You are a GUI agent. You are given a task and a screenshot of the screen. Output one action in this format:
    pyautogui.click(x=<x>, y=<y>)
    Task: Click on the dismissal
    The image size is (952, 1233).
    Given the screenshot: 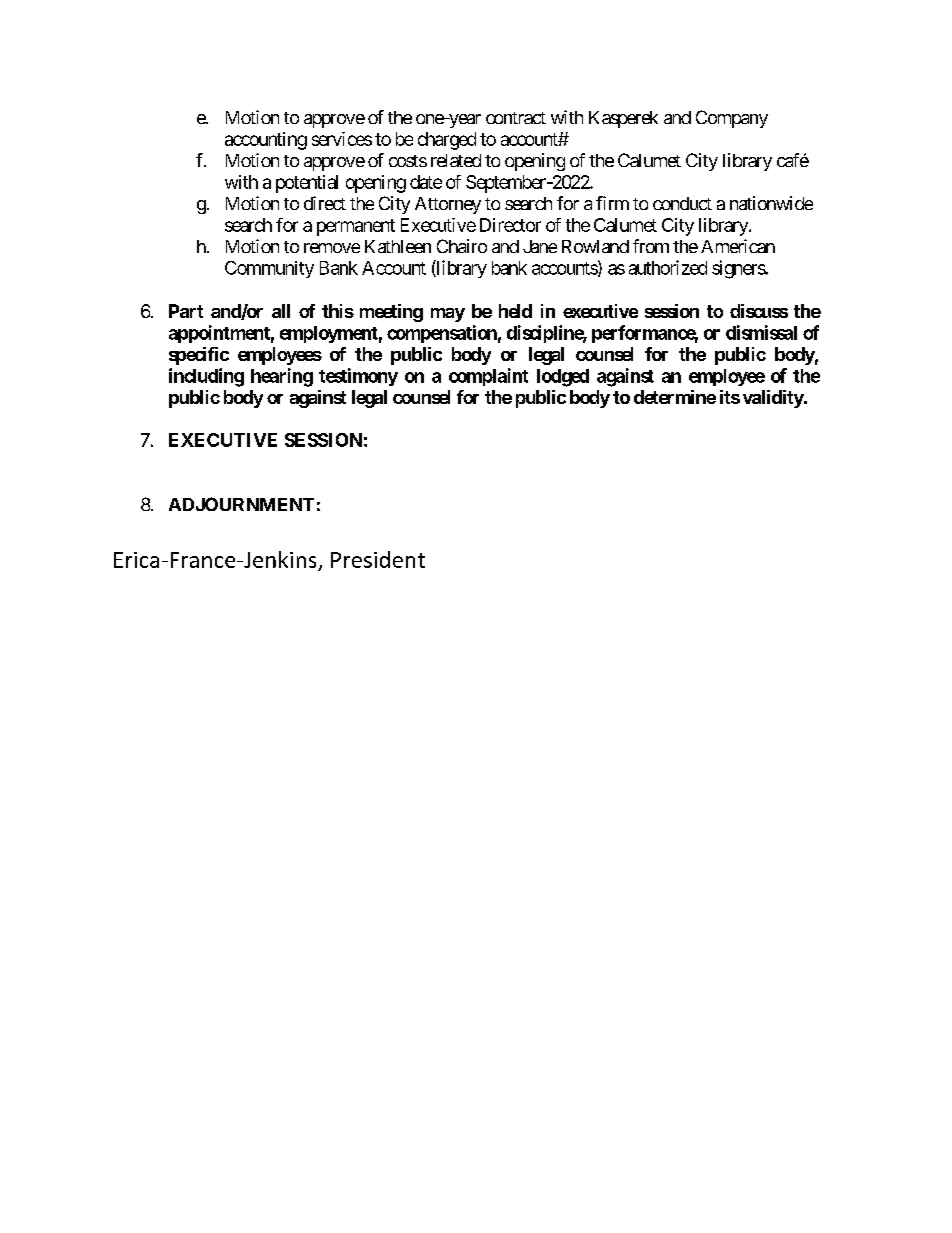 What is the action you would take?
    pyautogui.click(x=761, y=332)
